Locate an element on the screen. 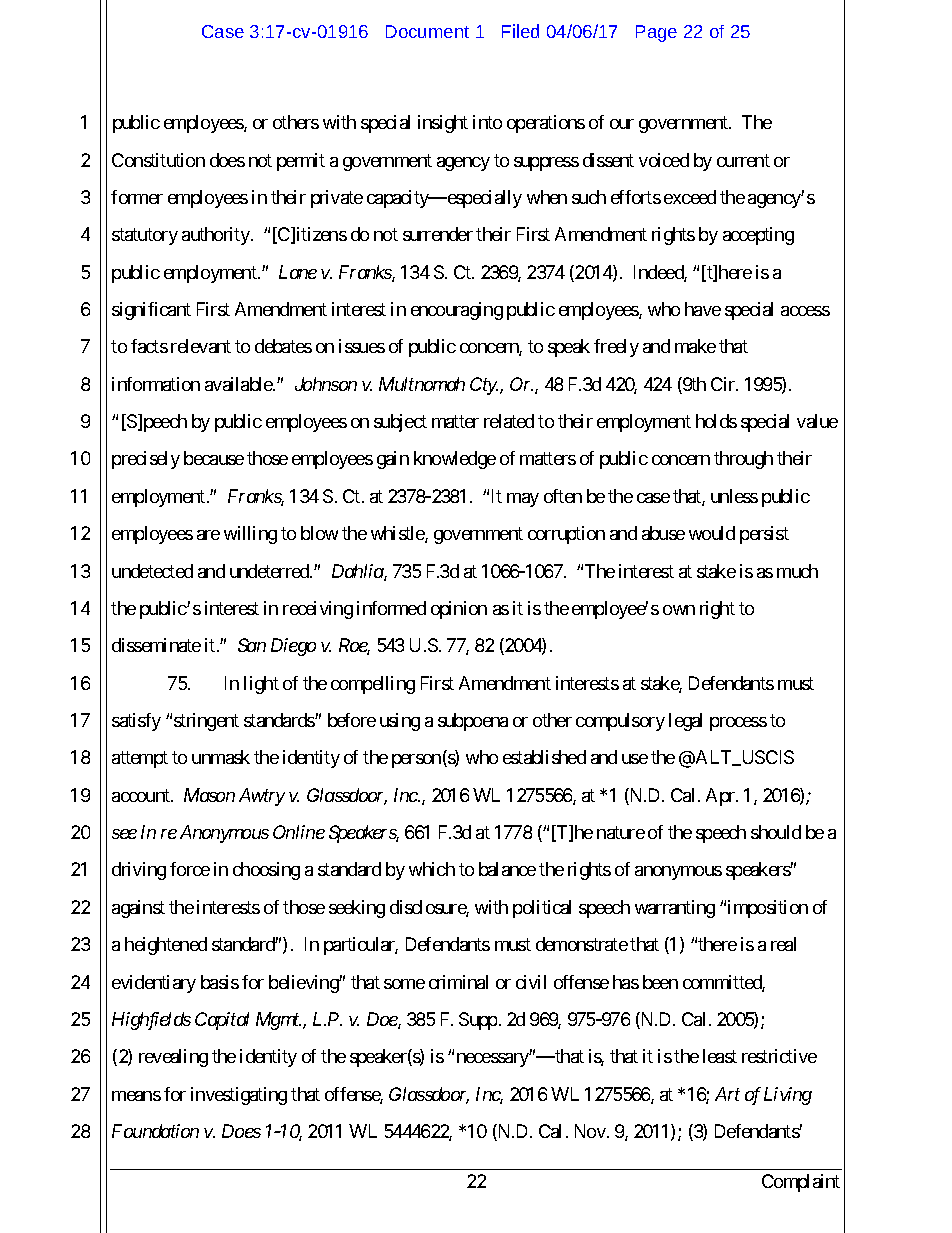  Constitution is located at coordinates (158, 160).
